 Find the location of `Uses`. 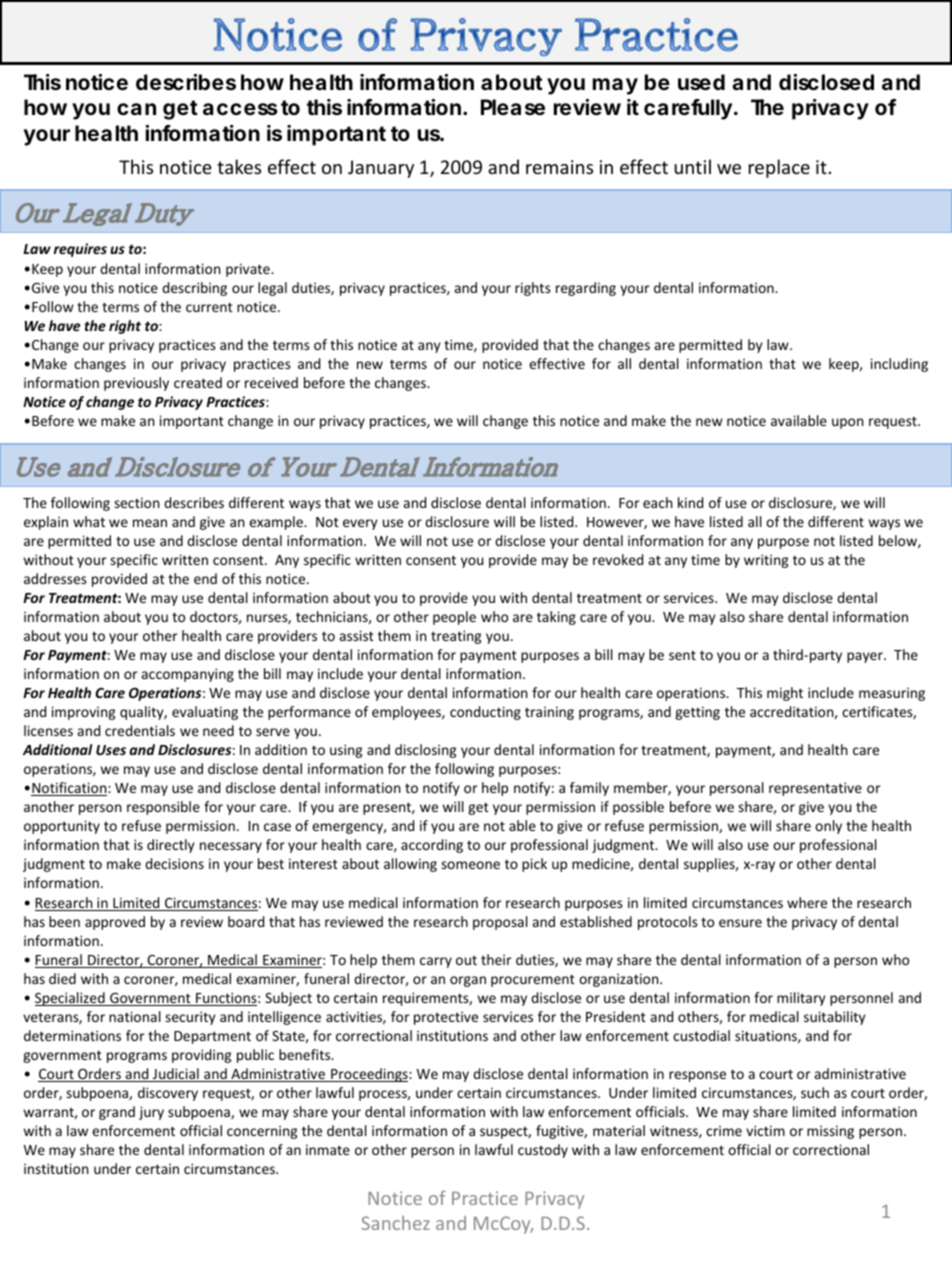

Uses is located at coordinates (111, 750).
